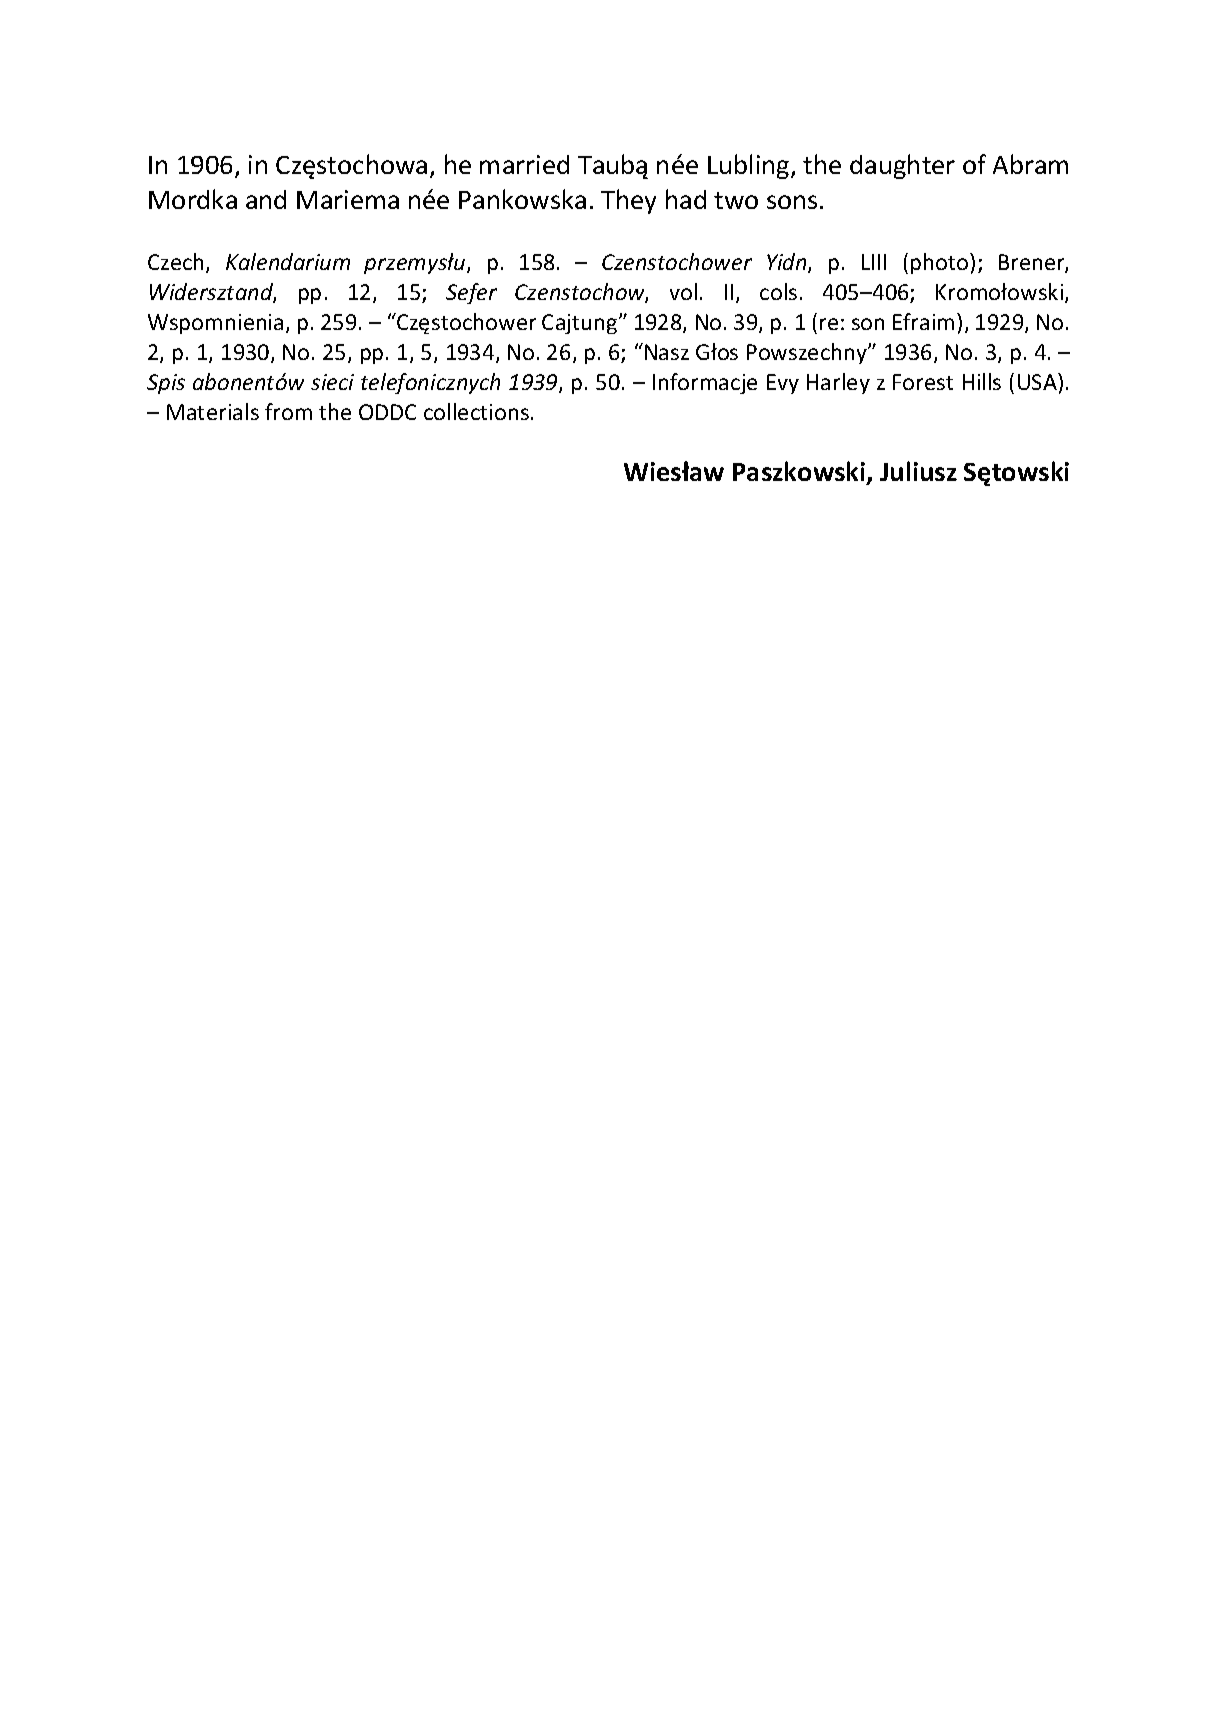 This image has height=1723, width=1218. I want to click on They, so click(628, 201).
